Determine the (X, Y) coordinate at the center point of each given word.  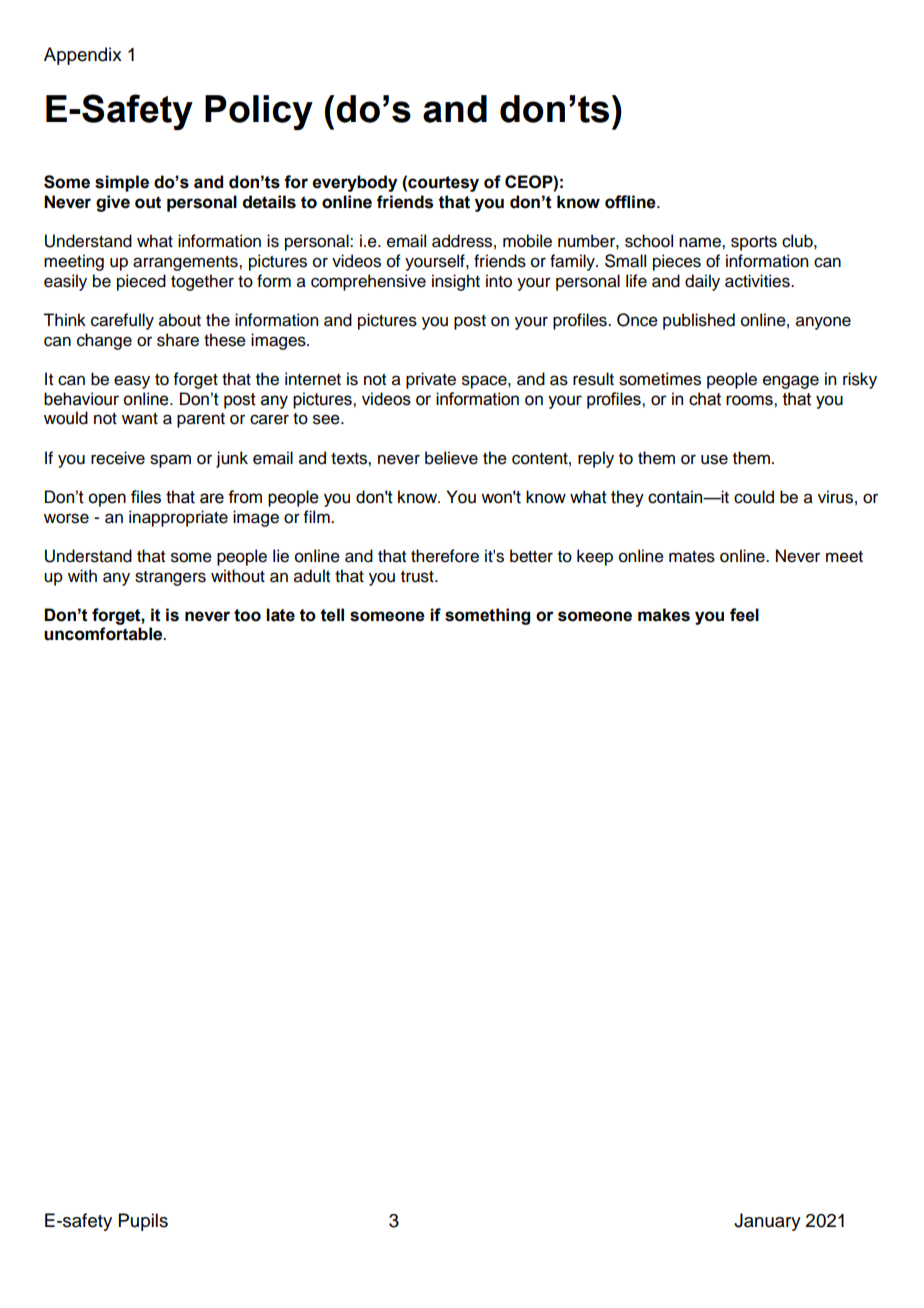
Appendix (83, 56)
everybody (354, 183)
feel (744, 615)
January (767, 1222)
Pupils (143, 1222)
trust (418, 577)
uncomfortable (104, 634)
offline (631, 202)
